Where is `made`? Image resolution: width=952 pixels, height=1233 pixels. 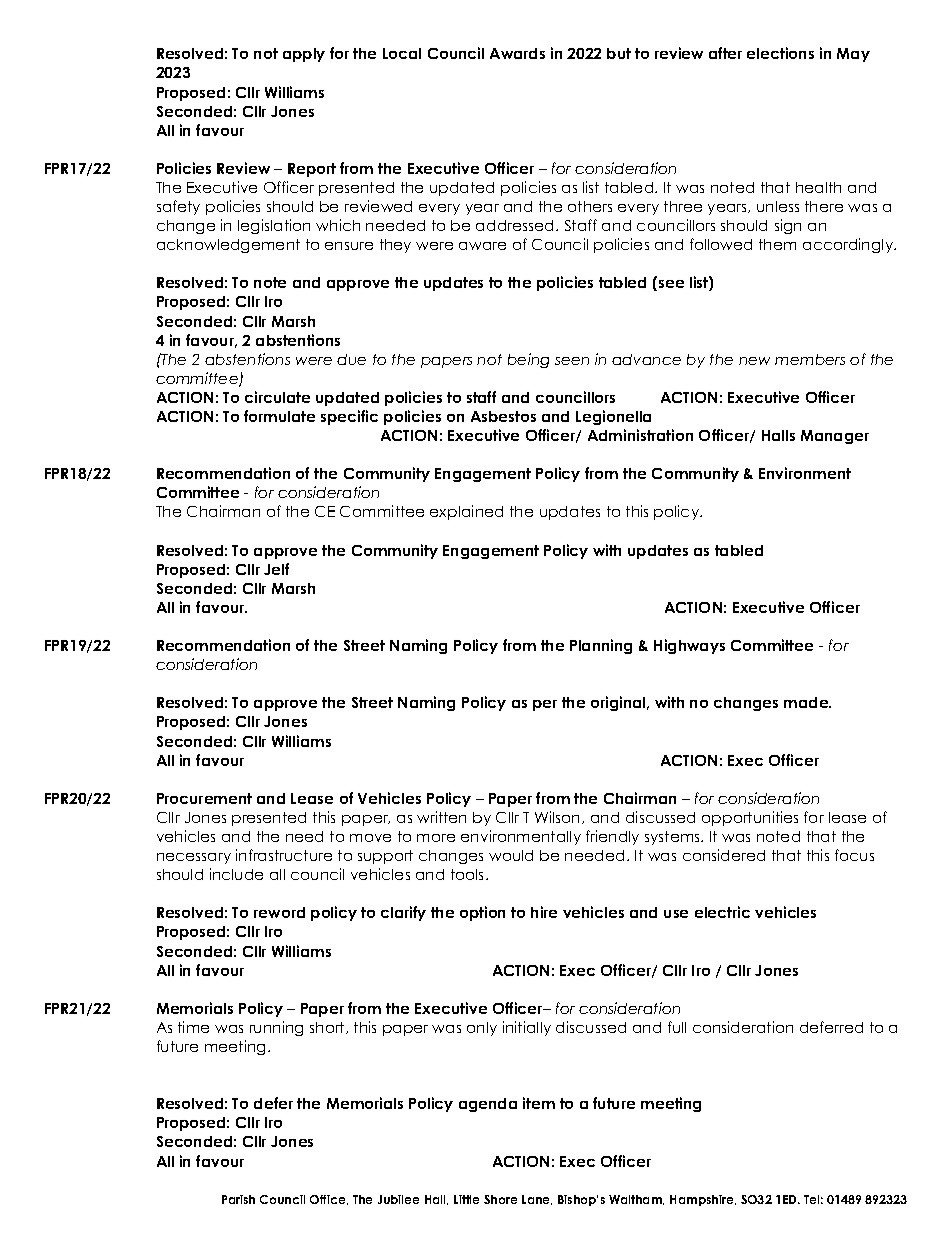 made is located at coordinates (807, 702).
